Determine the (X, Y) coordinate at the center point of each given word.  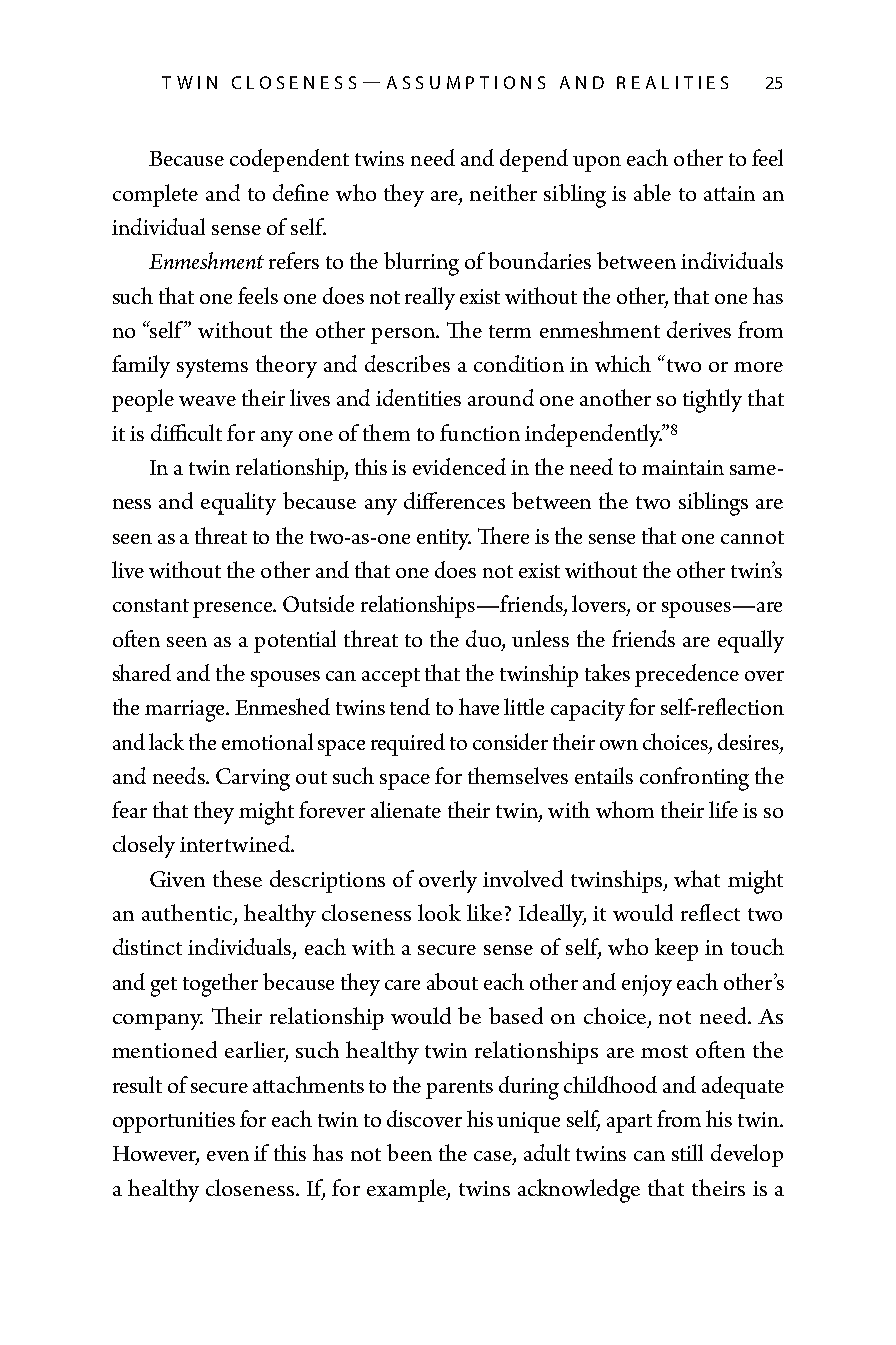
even (228, 1156)
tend (410, 706)
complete (155, 195)
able (652, 192)
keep (676, 949)
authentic (188, 914)
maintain (683, 467)
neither (503, 192)
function (480, 432)
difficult (186, 432)
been (409, 1152)
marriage (186, 711)
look (439, 912)
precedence (687, 675)
